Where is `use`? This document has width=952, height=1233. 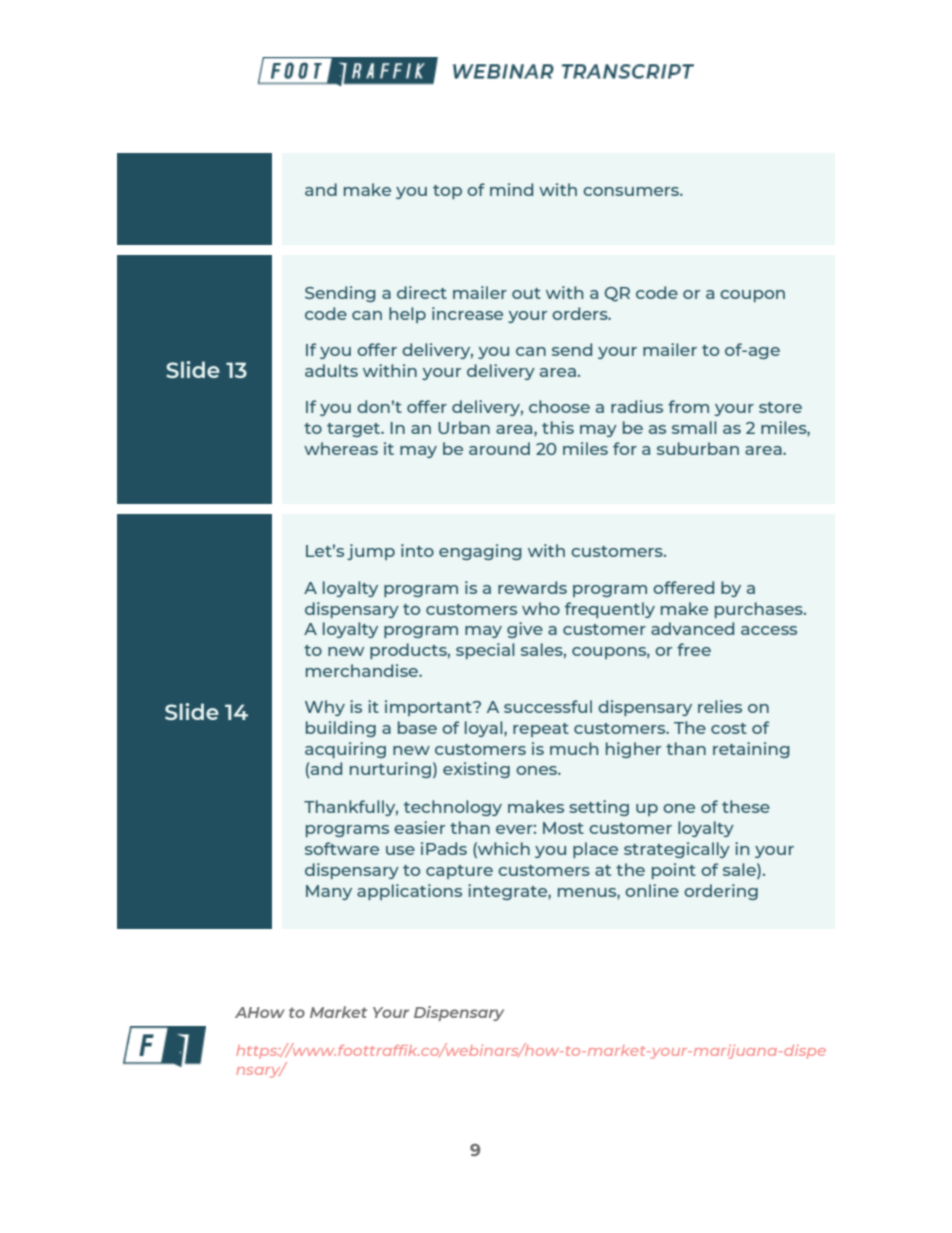 use is located at coordinates (400, 850).
